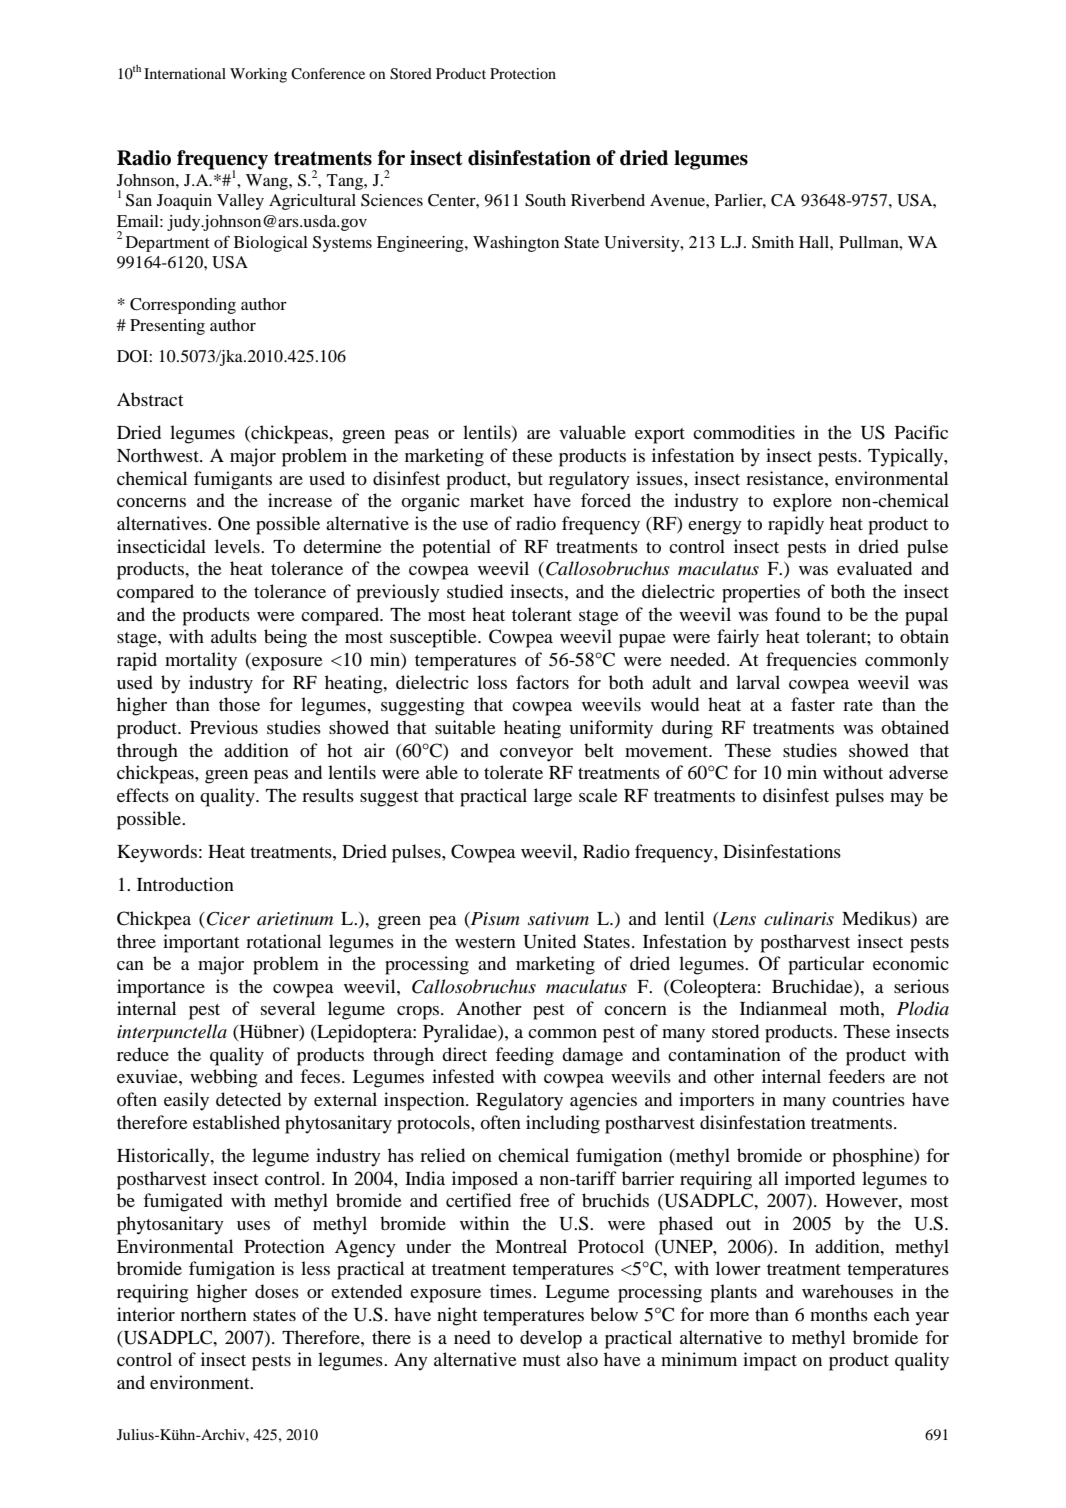 Image resolution: width=1066 pixels, height=1508 pixels. Describe the element at coordinates (813, 704) in the page. I see `faster` at that location.
